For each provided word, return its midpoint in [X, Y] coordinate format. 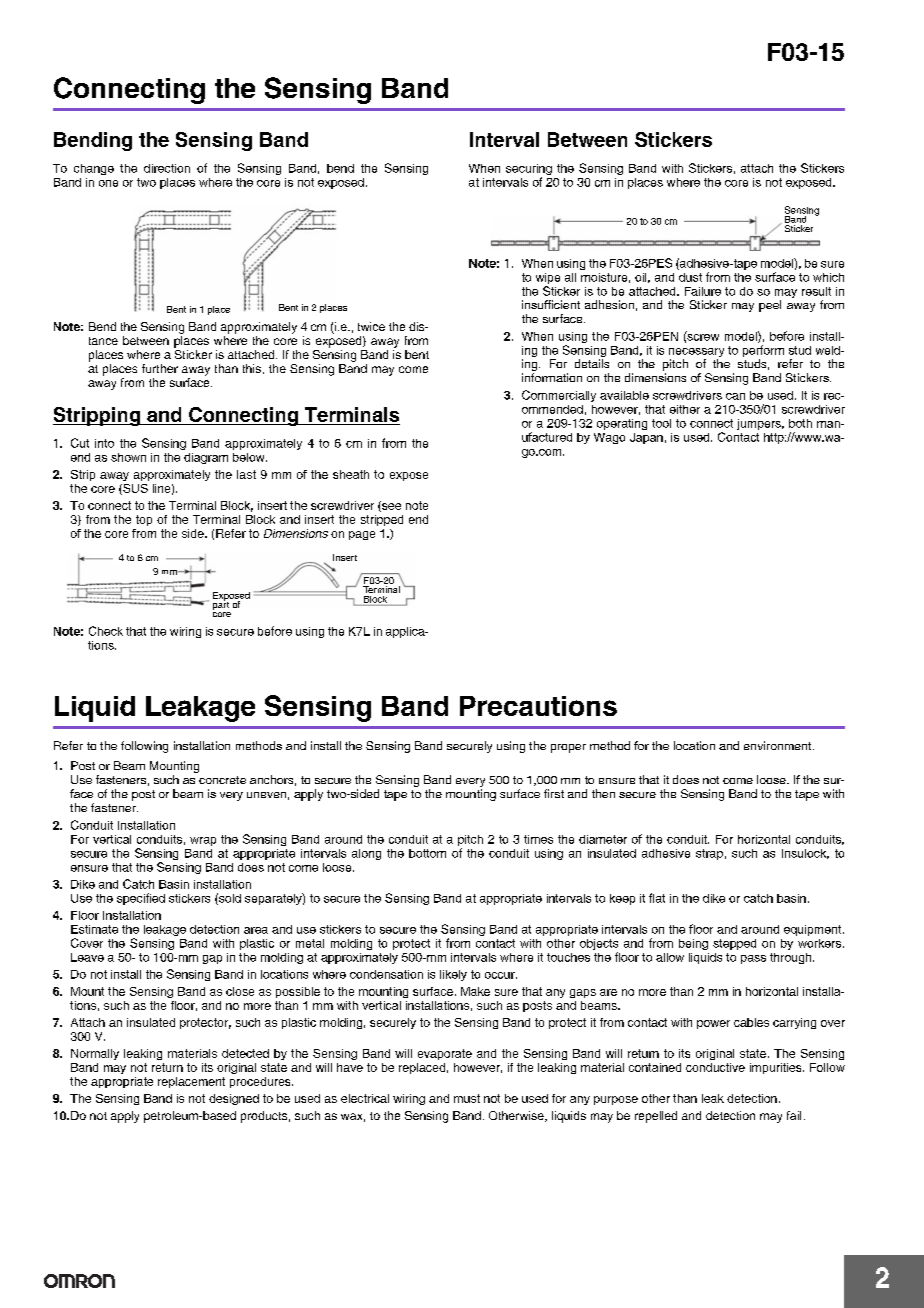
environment [779, 745]
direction [167, 168]
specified [141, 899]
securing [529, 171]
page [362, 535]
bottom [427, 853]
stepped [734, 944]
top [144, 520]
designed [234, 1099]
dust [690, 277]
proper [568, 748]
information [552, 377]
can [735, 396]
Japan [646, 438]
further [160, 368]
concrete [222, 780]
